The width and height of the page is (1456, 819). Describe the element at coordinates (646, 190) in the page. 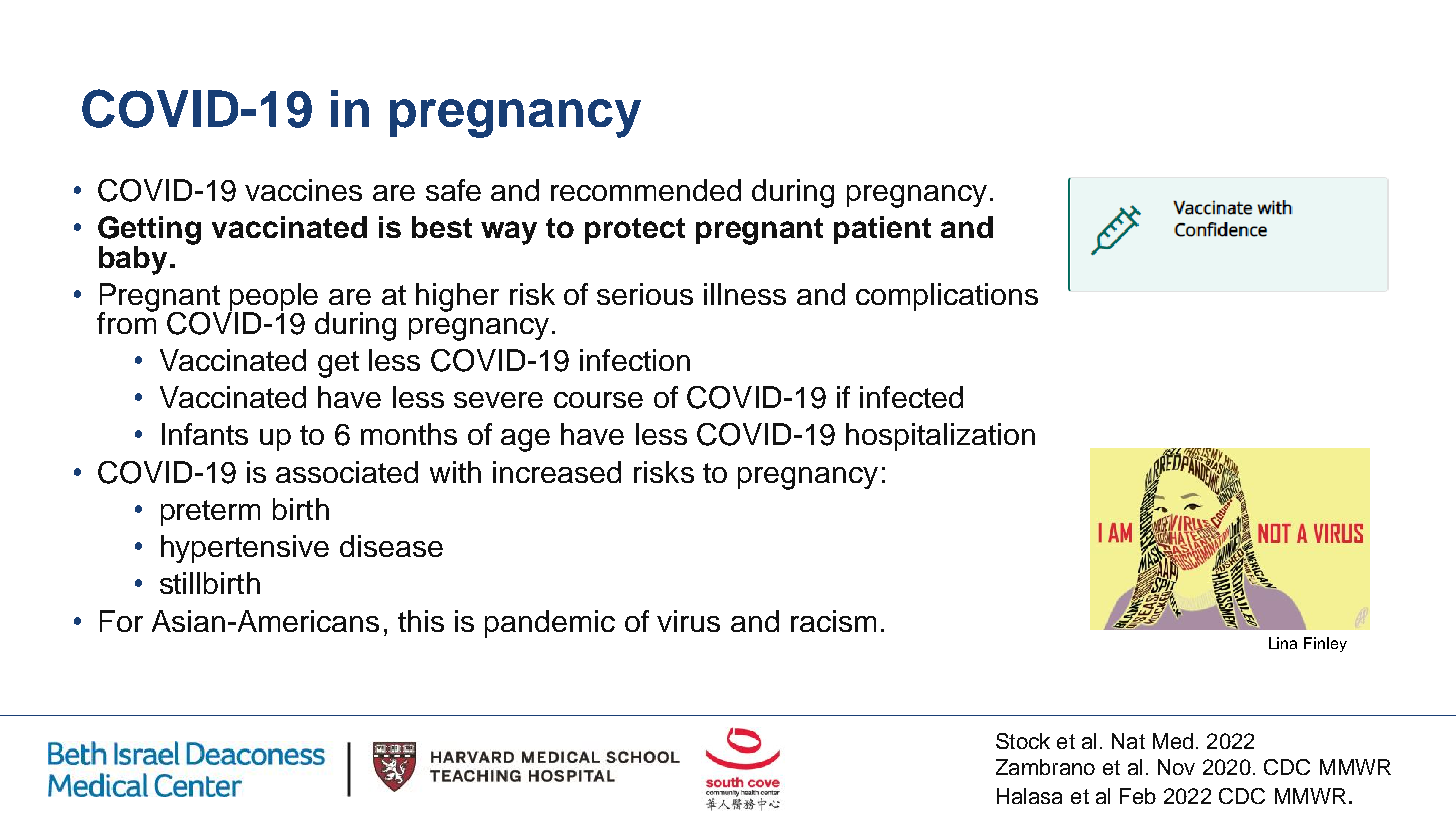

I see `recommended` at that location.
